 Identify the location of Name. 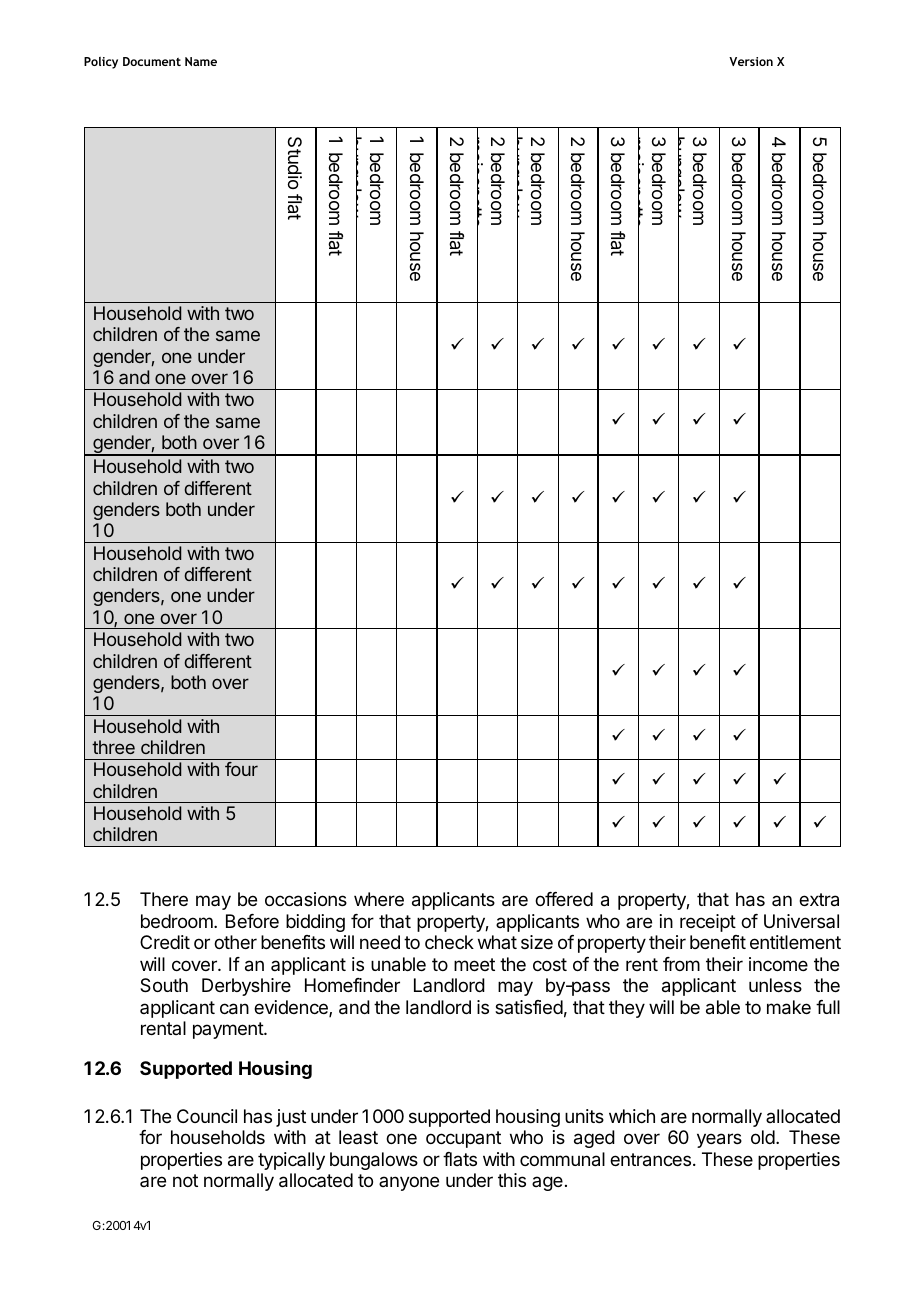
(201, 61).
